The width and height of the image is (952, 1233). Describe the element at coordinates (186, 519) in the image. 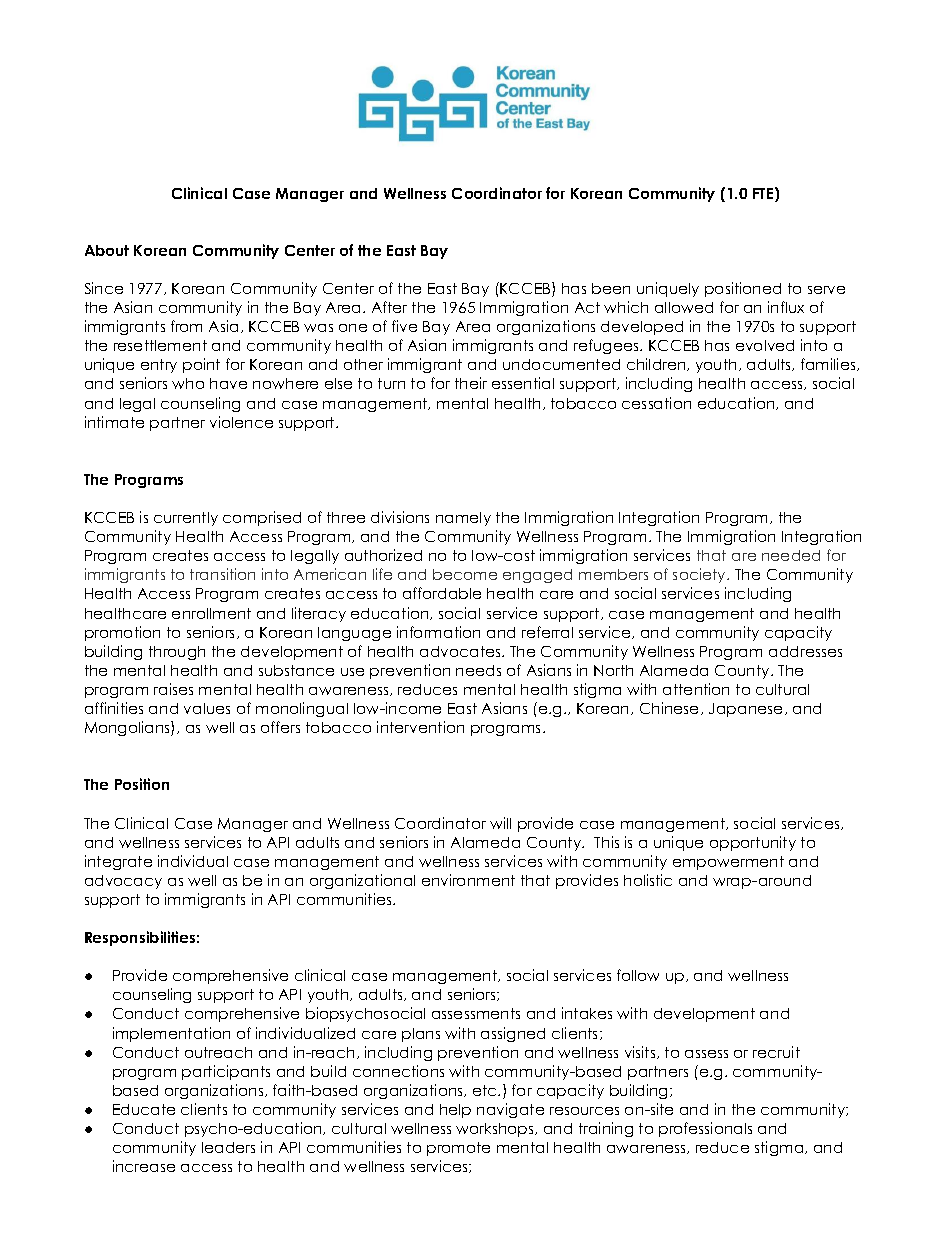

I see `currently` at that location.
